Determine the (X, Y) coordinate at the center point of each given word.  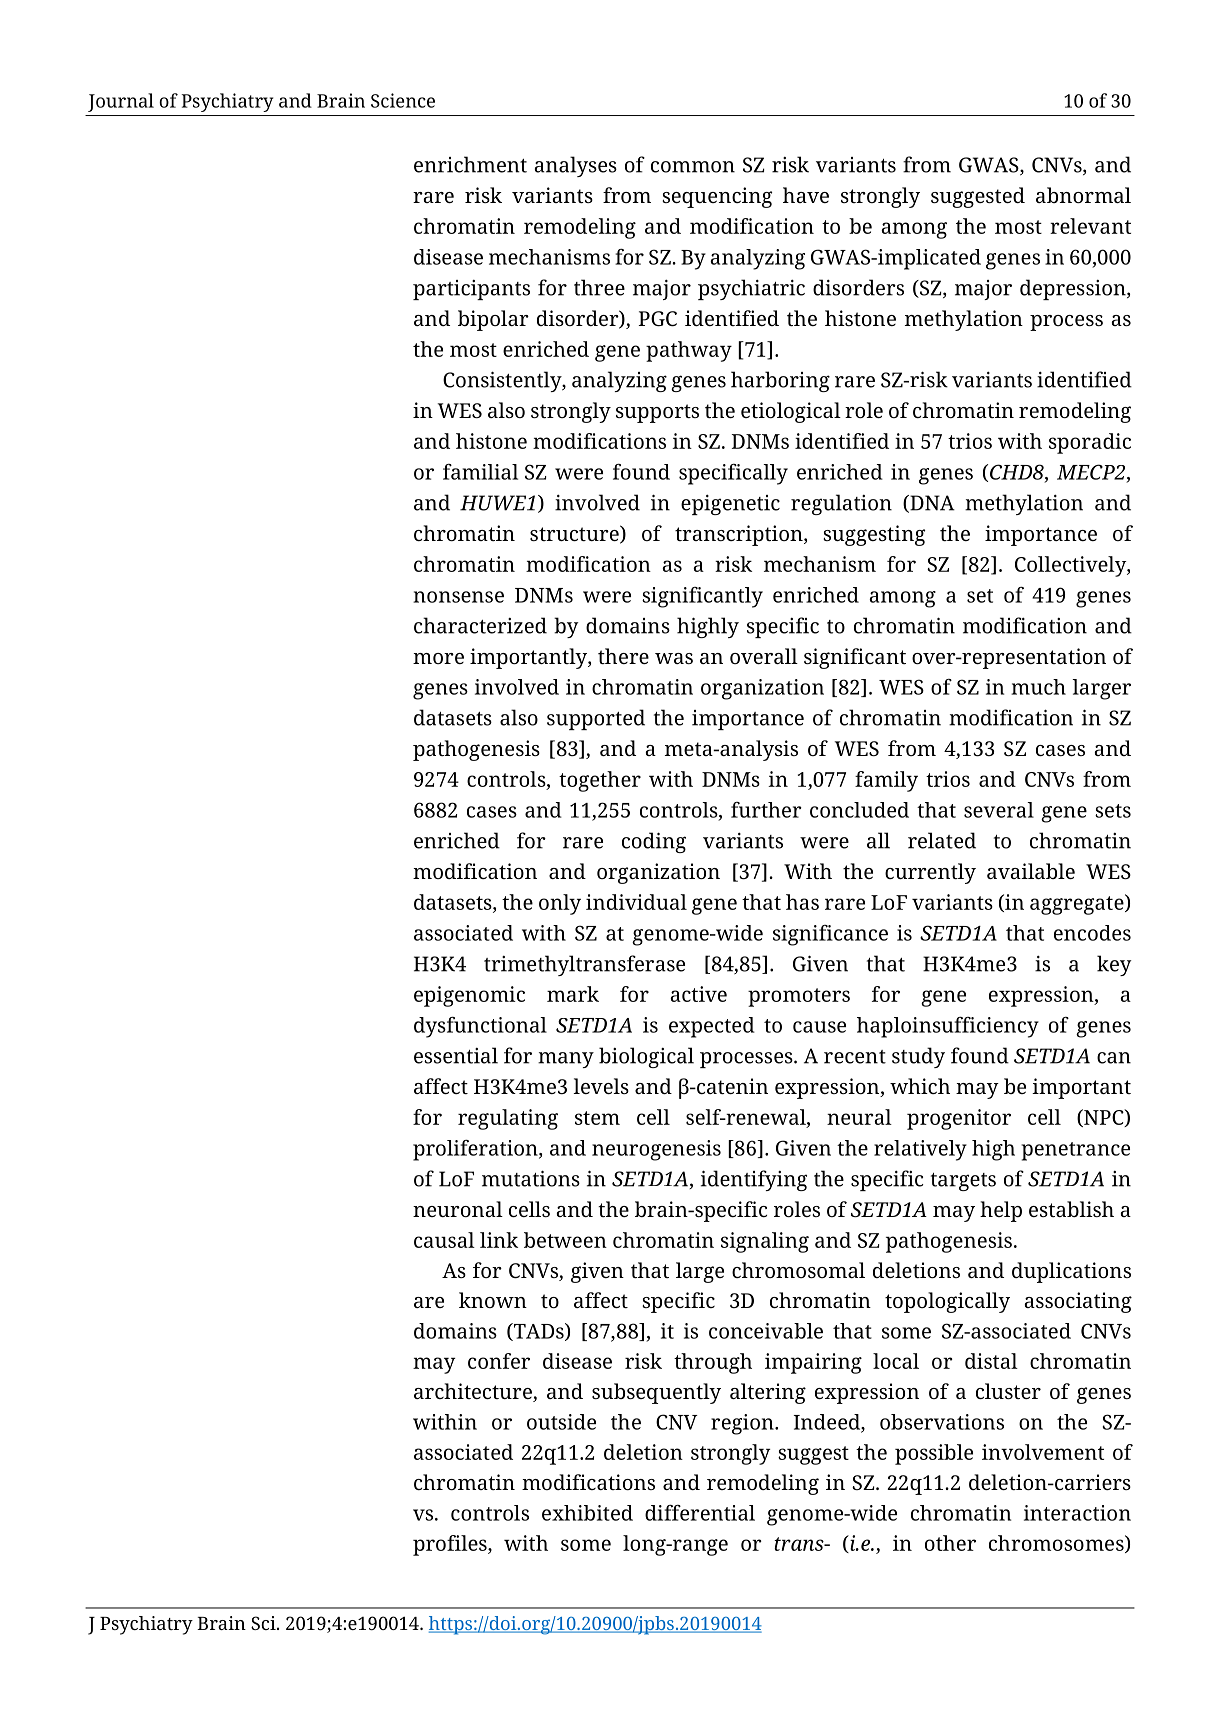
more (438, 658)
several (999, 810)
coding (654, 842)
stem (597, 1118)
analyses (576, 166)
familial (480, 472)
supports (657, 413)
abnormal (1083, 195)
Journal (121, 102)
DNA (931, 504)
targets (963, 1182)
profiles (451, 1545)
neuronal (458, 1209)
